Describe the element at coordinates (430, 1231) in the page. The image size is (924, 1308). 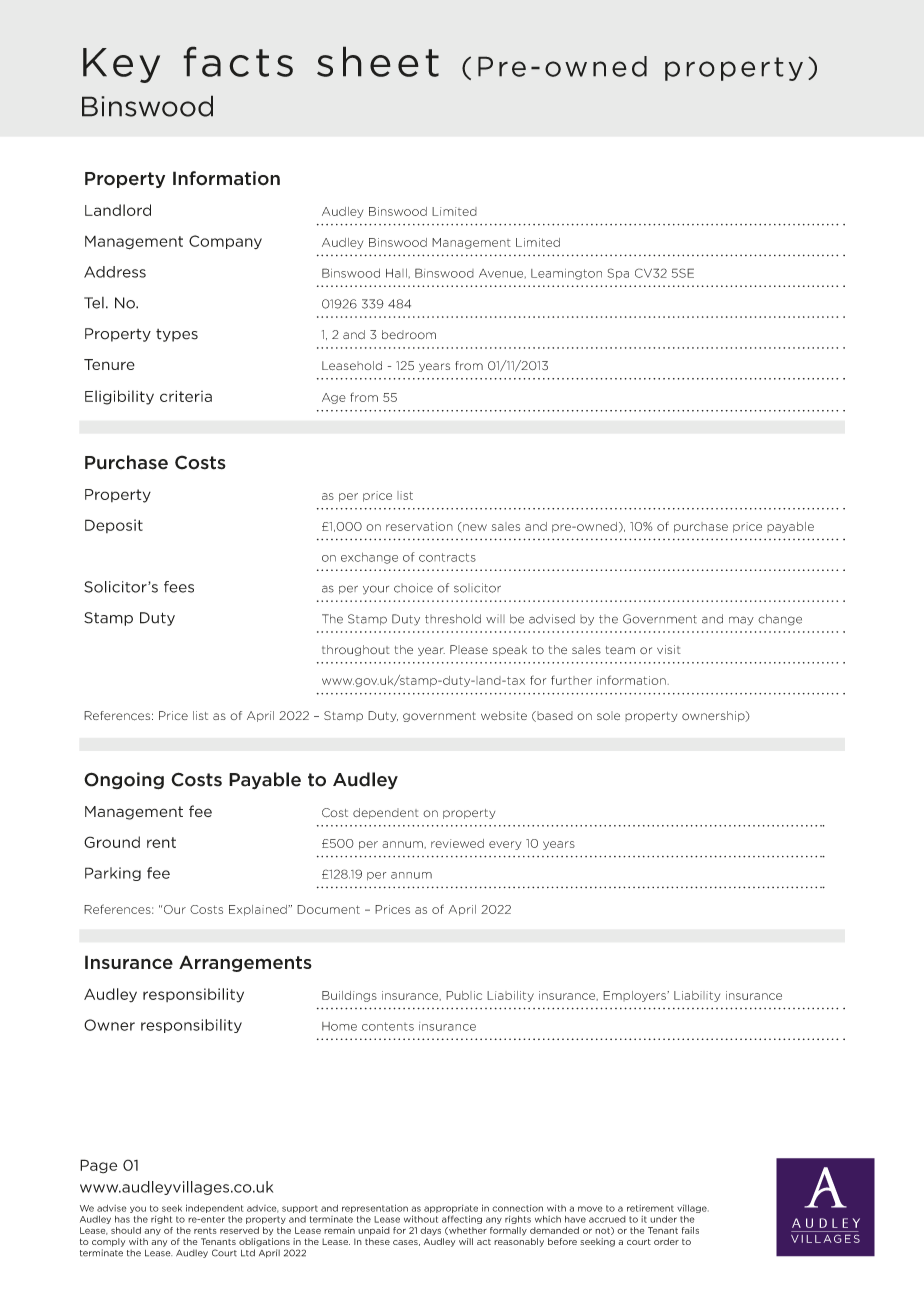
I see `days` at that location.
